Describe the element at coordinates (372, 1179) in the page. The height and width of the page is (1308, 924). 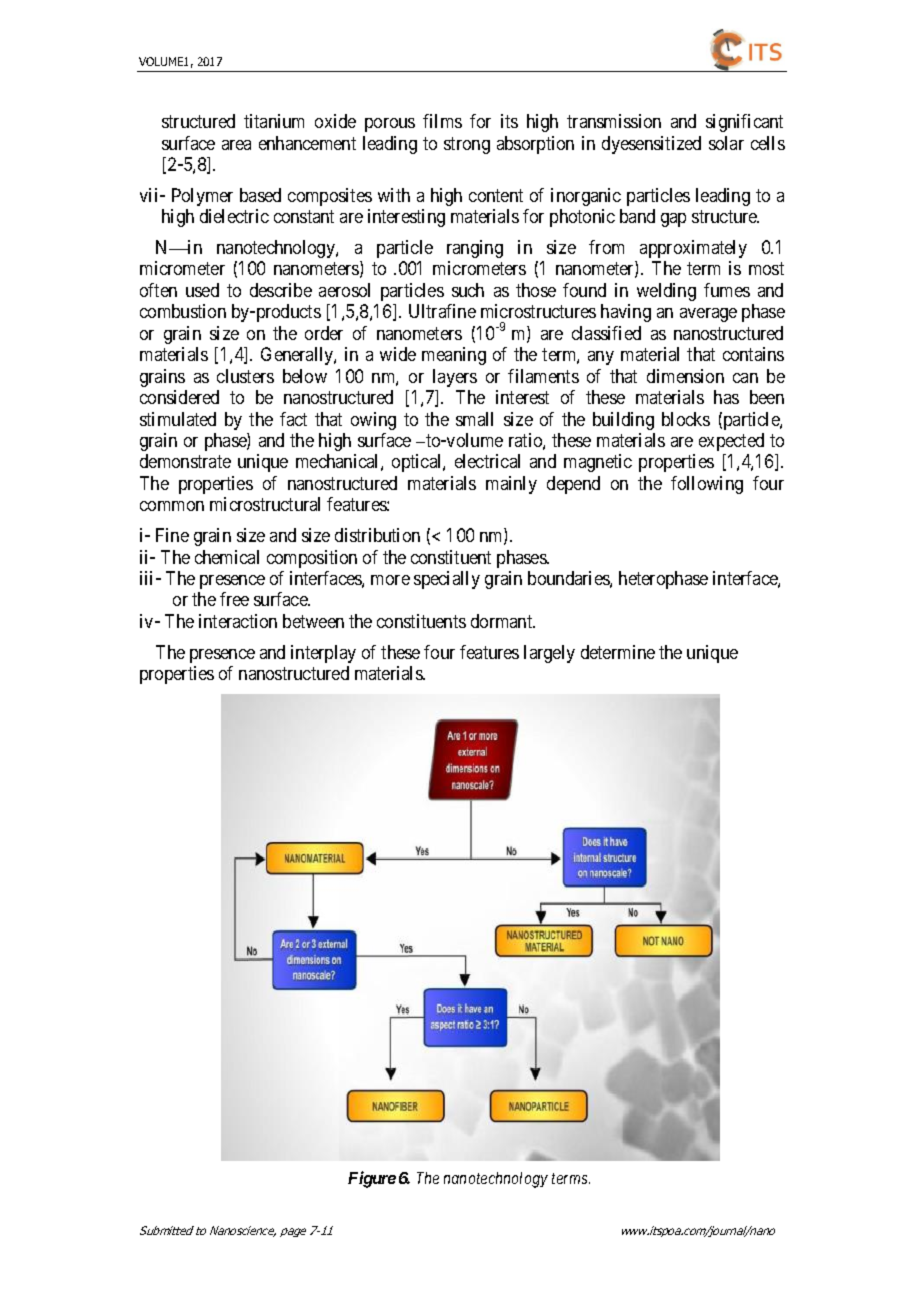
I see `Figure` at that location.
